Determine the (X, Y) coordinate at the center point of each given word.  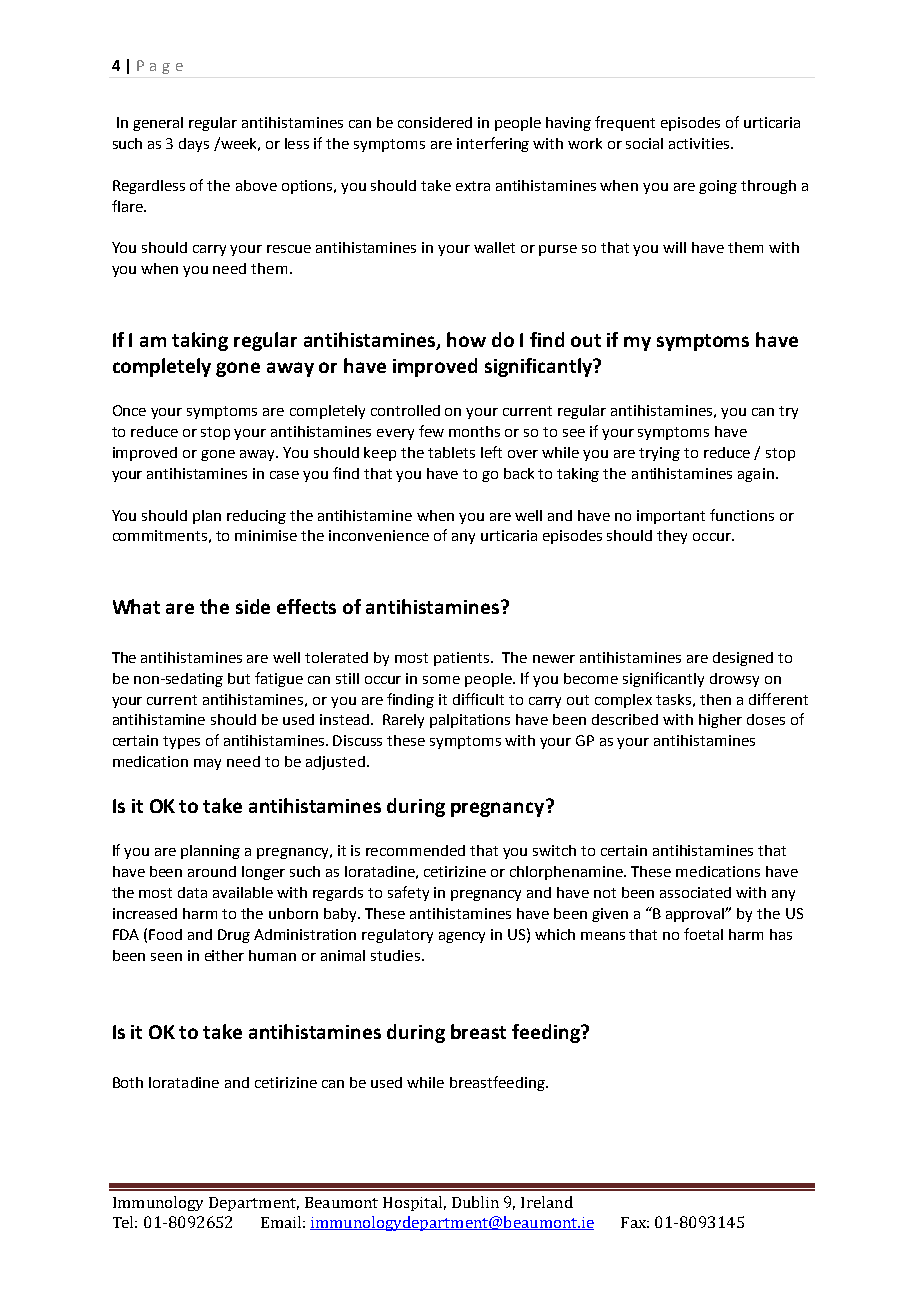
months (474, 431)
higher (720, 721)
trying (659, 454)
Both (128, 1082)
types (181, 742)
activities (700, 143)
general (158, 124)
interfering (493, 144)
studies (395, 955)
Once (129, 410)
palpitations (470, 721)
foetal (703, 934)
